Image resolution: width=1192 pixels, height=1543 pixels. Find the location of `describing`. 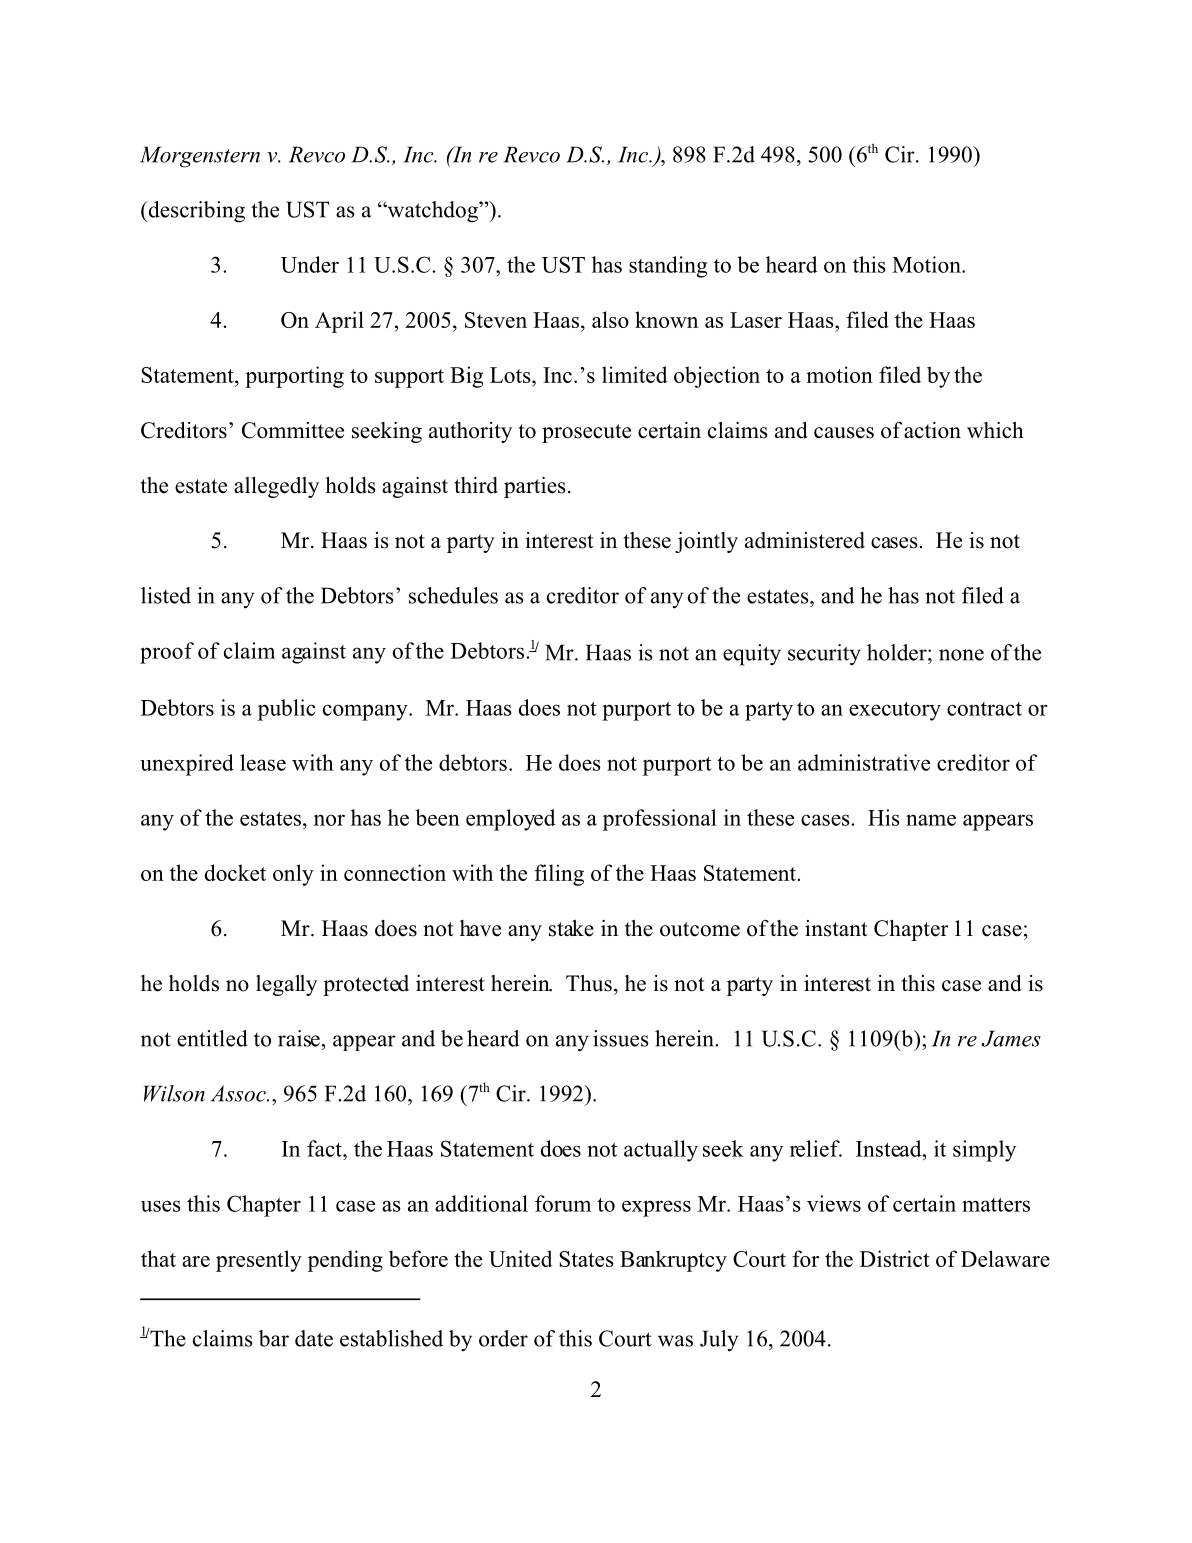

describing is located at coordinates (195, 212).
